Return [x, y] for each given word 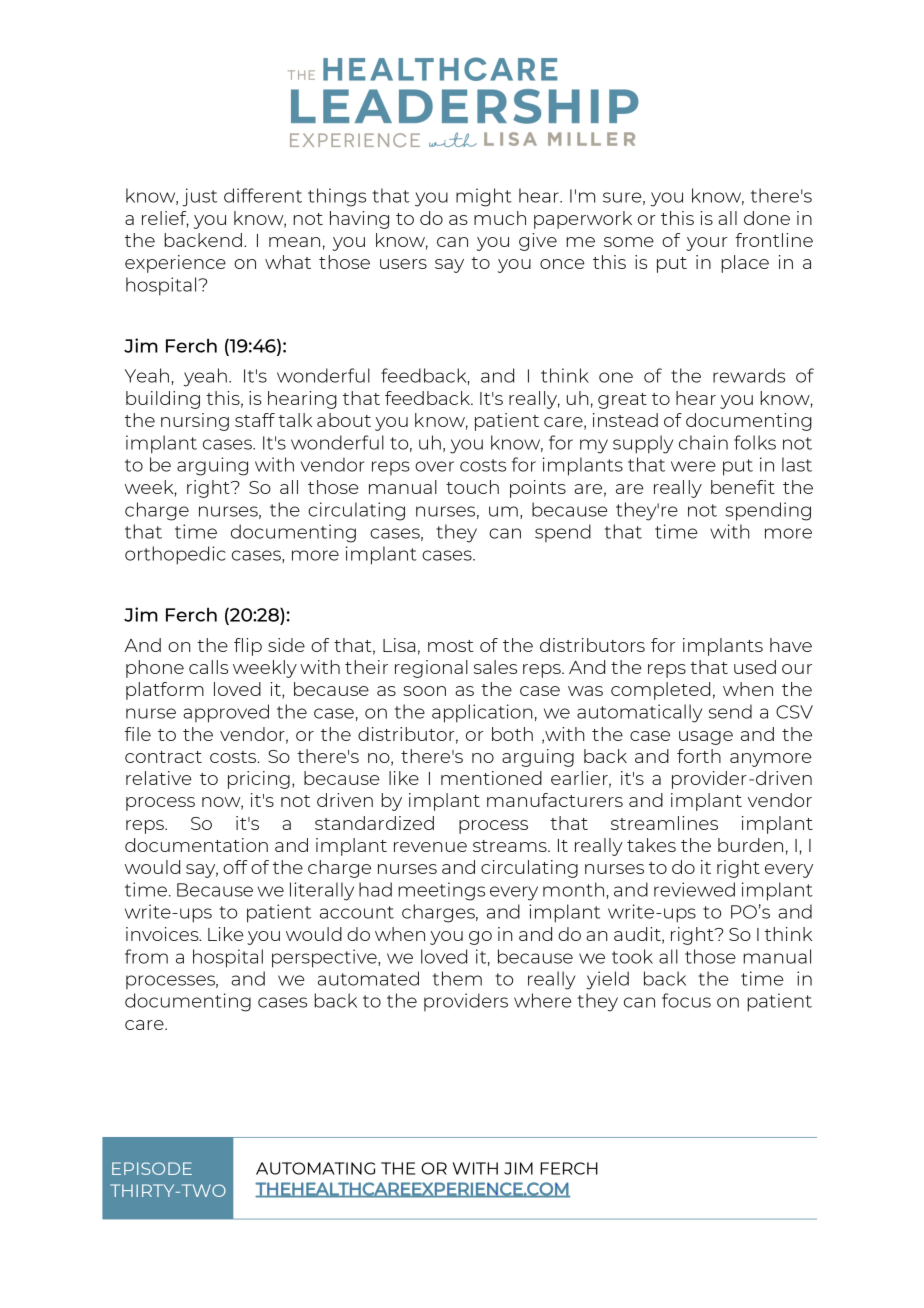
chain [703, 442]
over [434, 466]
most [451, 646]
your [707, 244]
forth [699, 756]
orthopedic [175, 555]
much [500, 218]
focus [686, 1000]
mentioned [491, 778]
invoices [163, 934]
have [791, 645]
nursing [195, 422]
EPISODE [152, 1168]
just [199, 197]
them [457, 978]
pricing [259, 780]
